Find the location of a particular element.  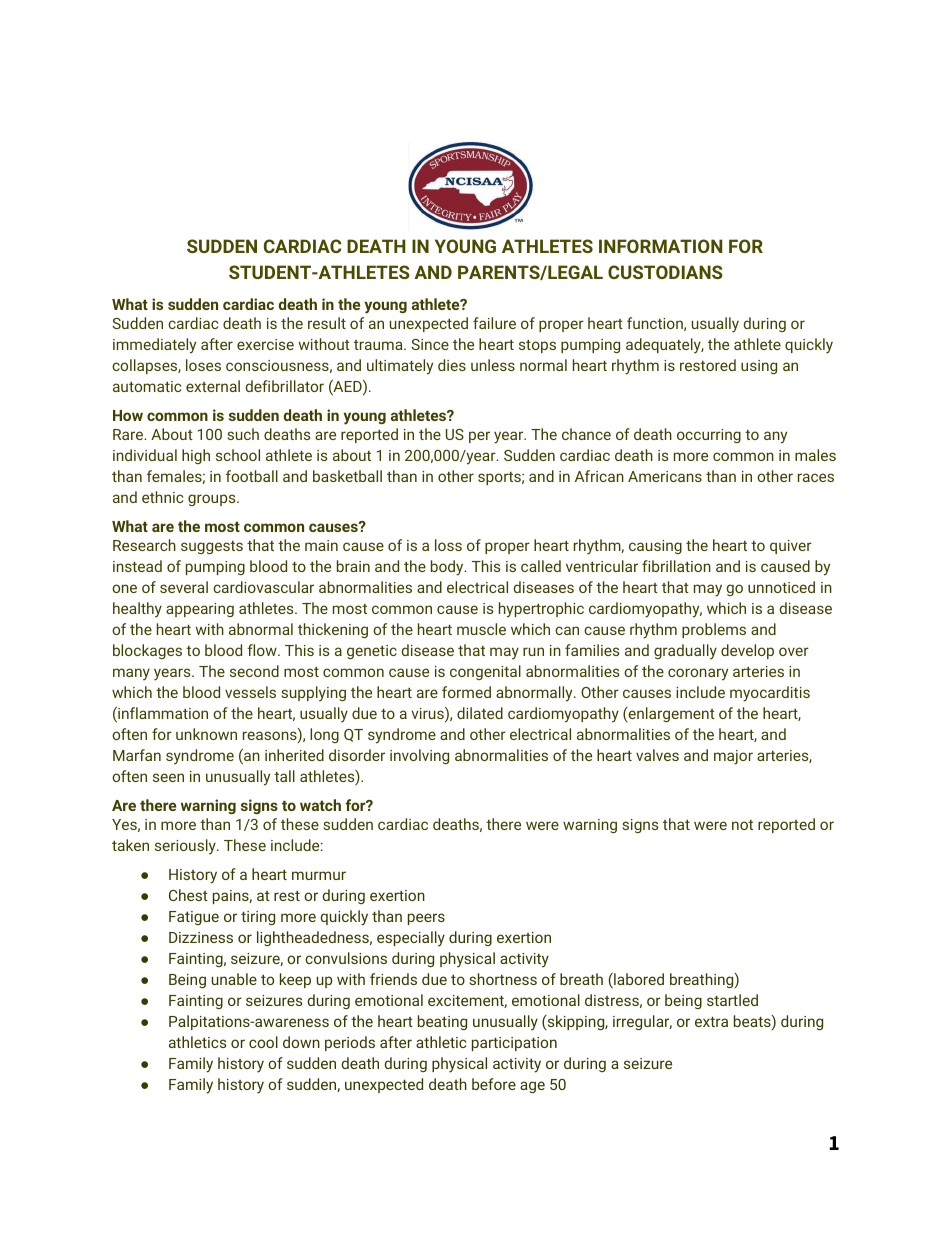

failure is located at coordinates (494, 323).
